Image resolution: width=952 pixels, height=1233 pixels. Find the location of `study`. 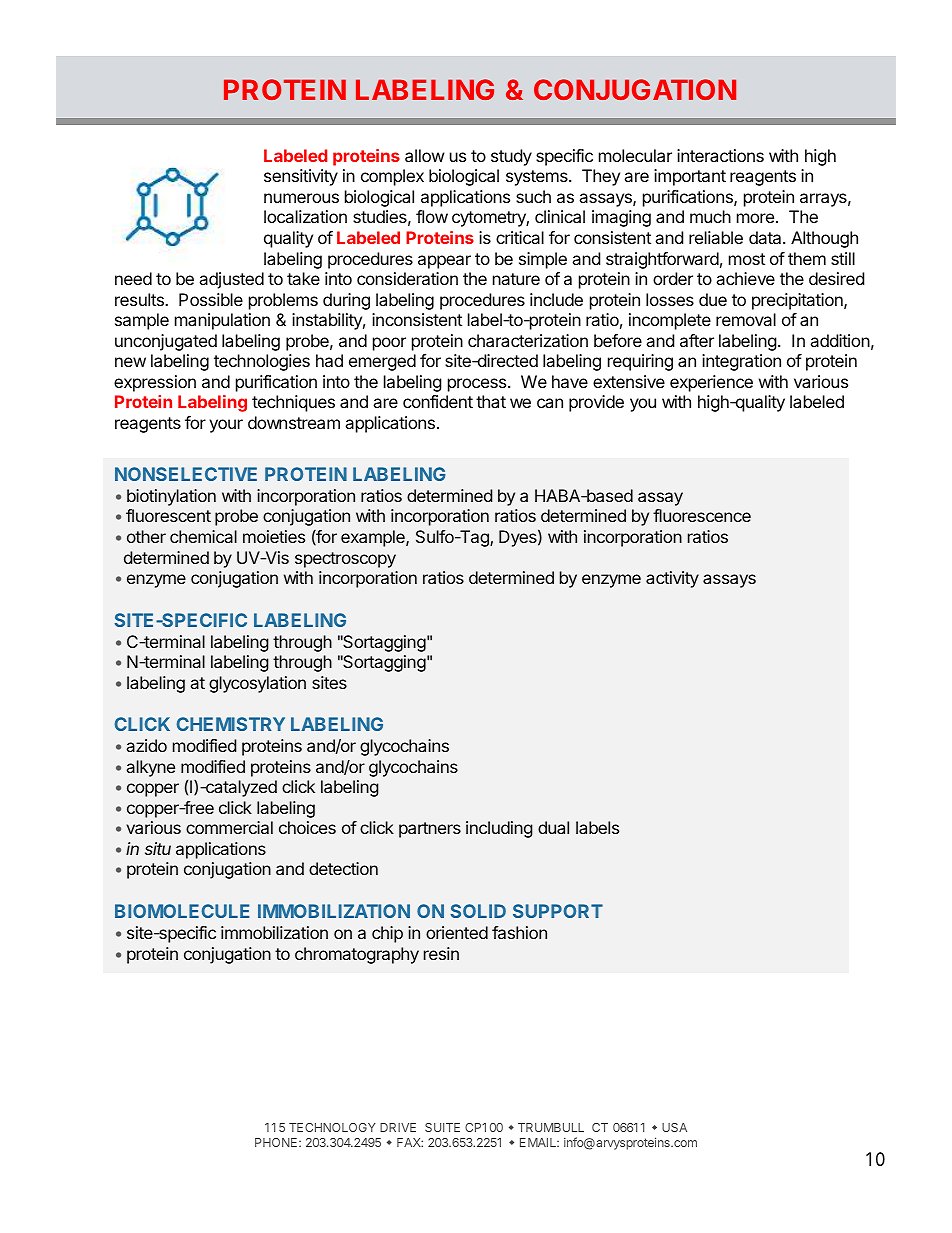

study is located at coordinates (511, 157).
